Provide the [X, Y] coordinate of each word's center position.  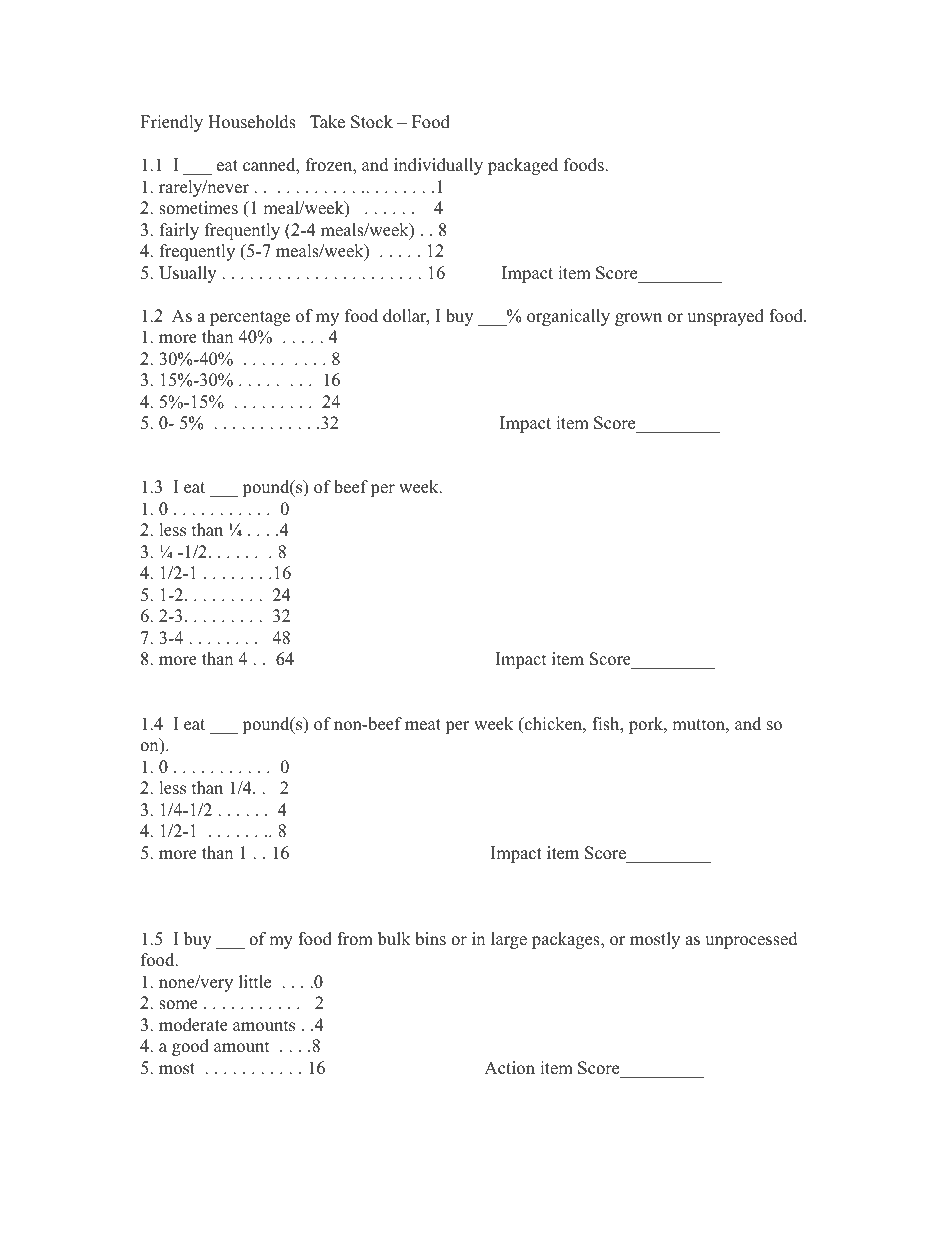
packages [567, 940]
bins [430, 939]
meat [423, 725]
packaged [523, 166]
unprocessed [751, 940]
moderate [193, 1025]
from [355, 939]
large [509, 940]
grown [638, 319]
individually [438, 166]
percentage [250, 318]
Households [252, 122]
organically [568, 317]
